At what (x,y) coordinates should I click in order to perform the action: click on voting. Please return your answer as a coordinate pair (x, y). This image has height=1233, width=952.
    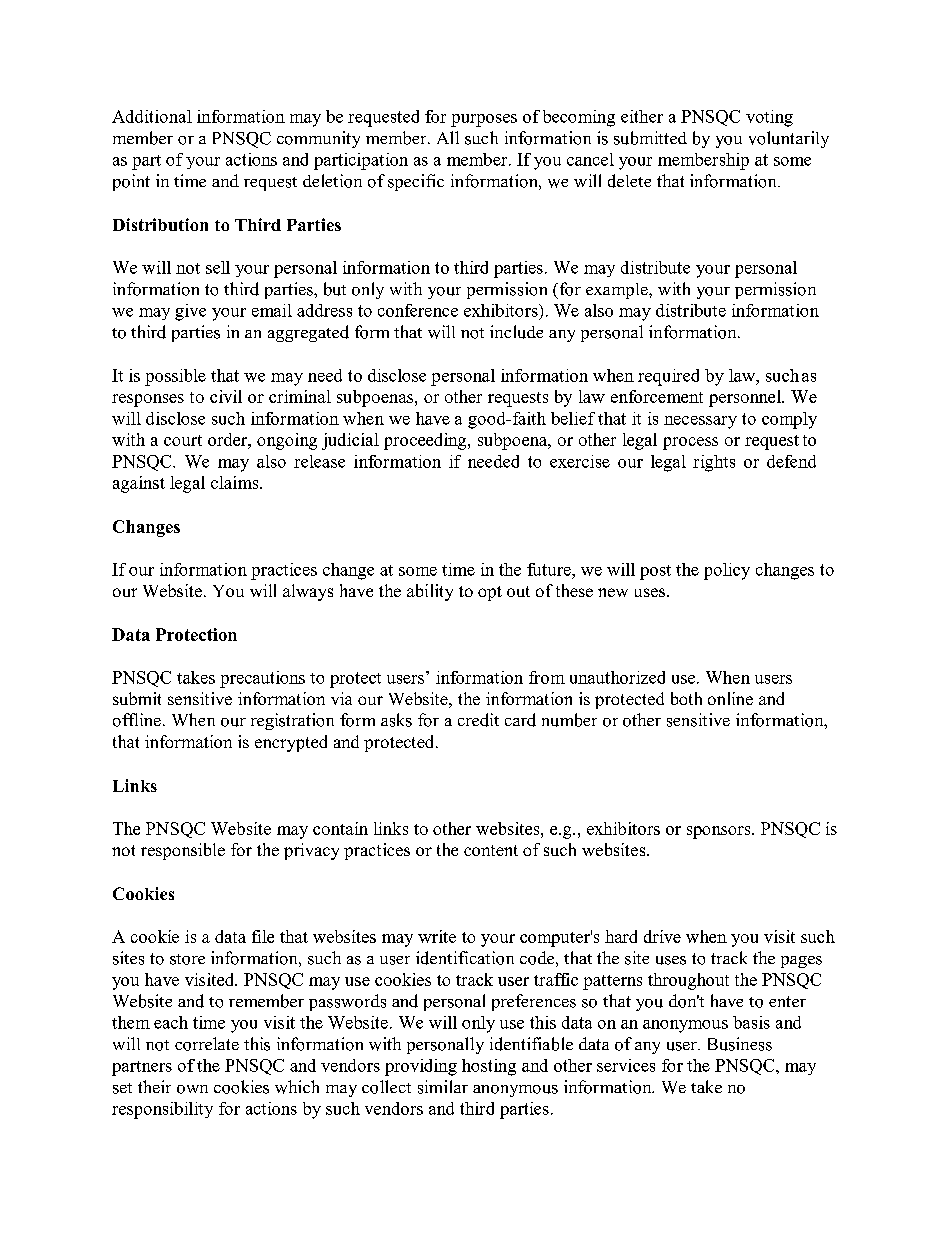
    Looking at the image, I should click on (769, 118).
